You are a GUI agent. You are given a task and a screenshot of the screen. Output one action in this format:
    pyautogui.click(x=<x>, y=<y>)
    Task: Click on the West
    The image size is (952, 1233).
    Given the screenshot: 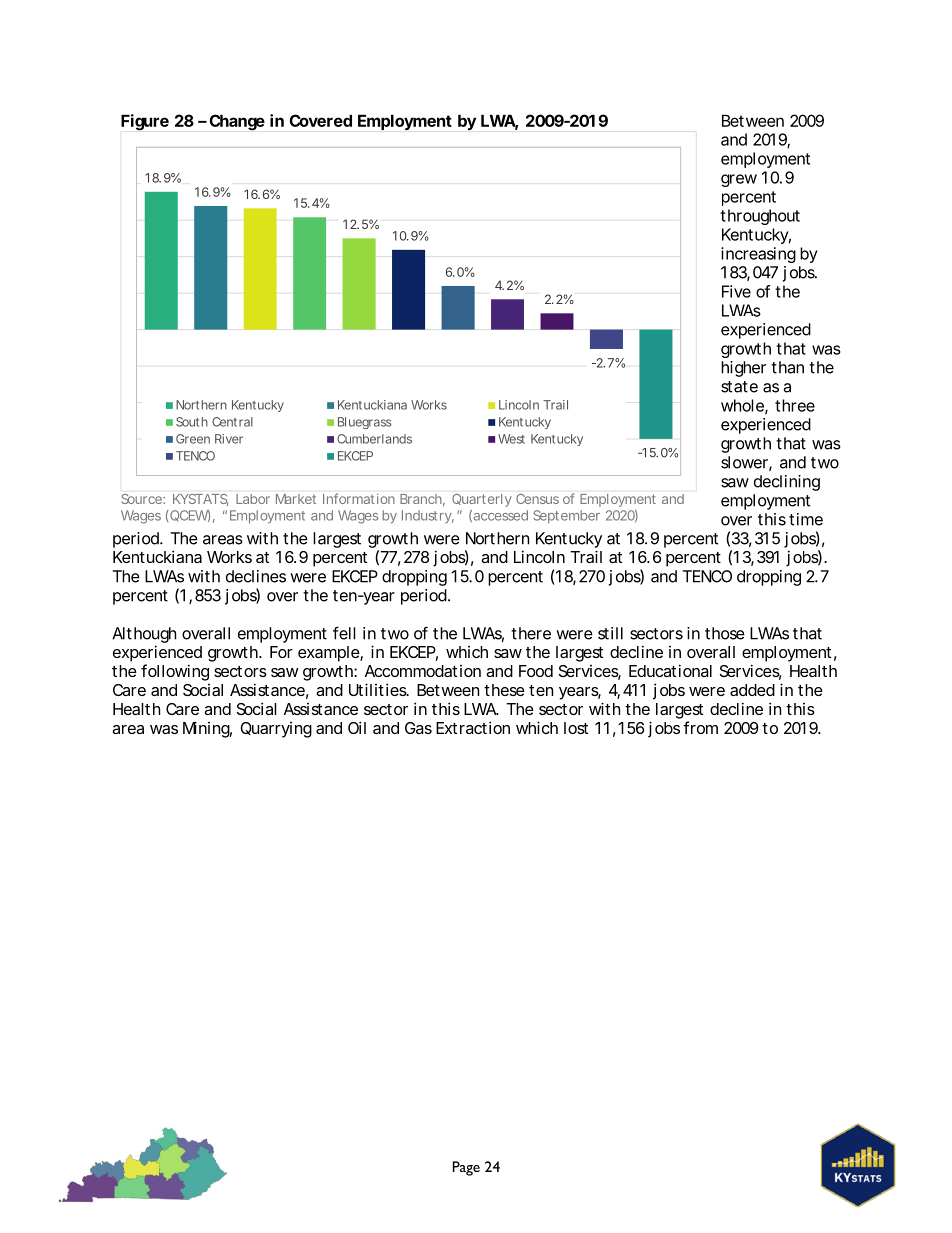 What is the action you would take?
    pyautogui.click(x=511, y=439)
